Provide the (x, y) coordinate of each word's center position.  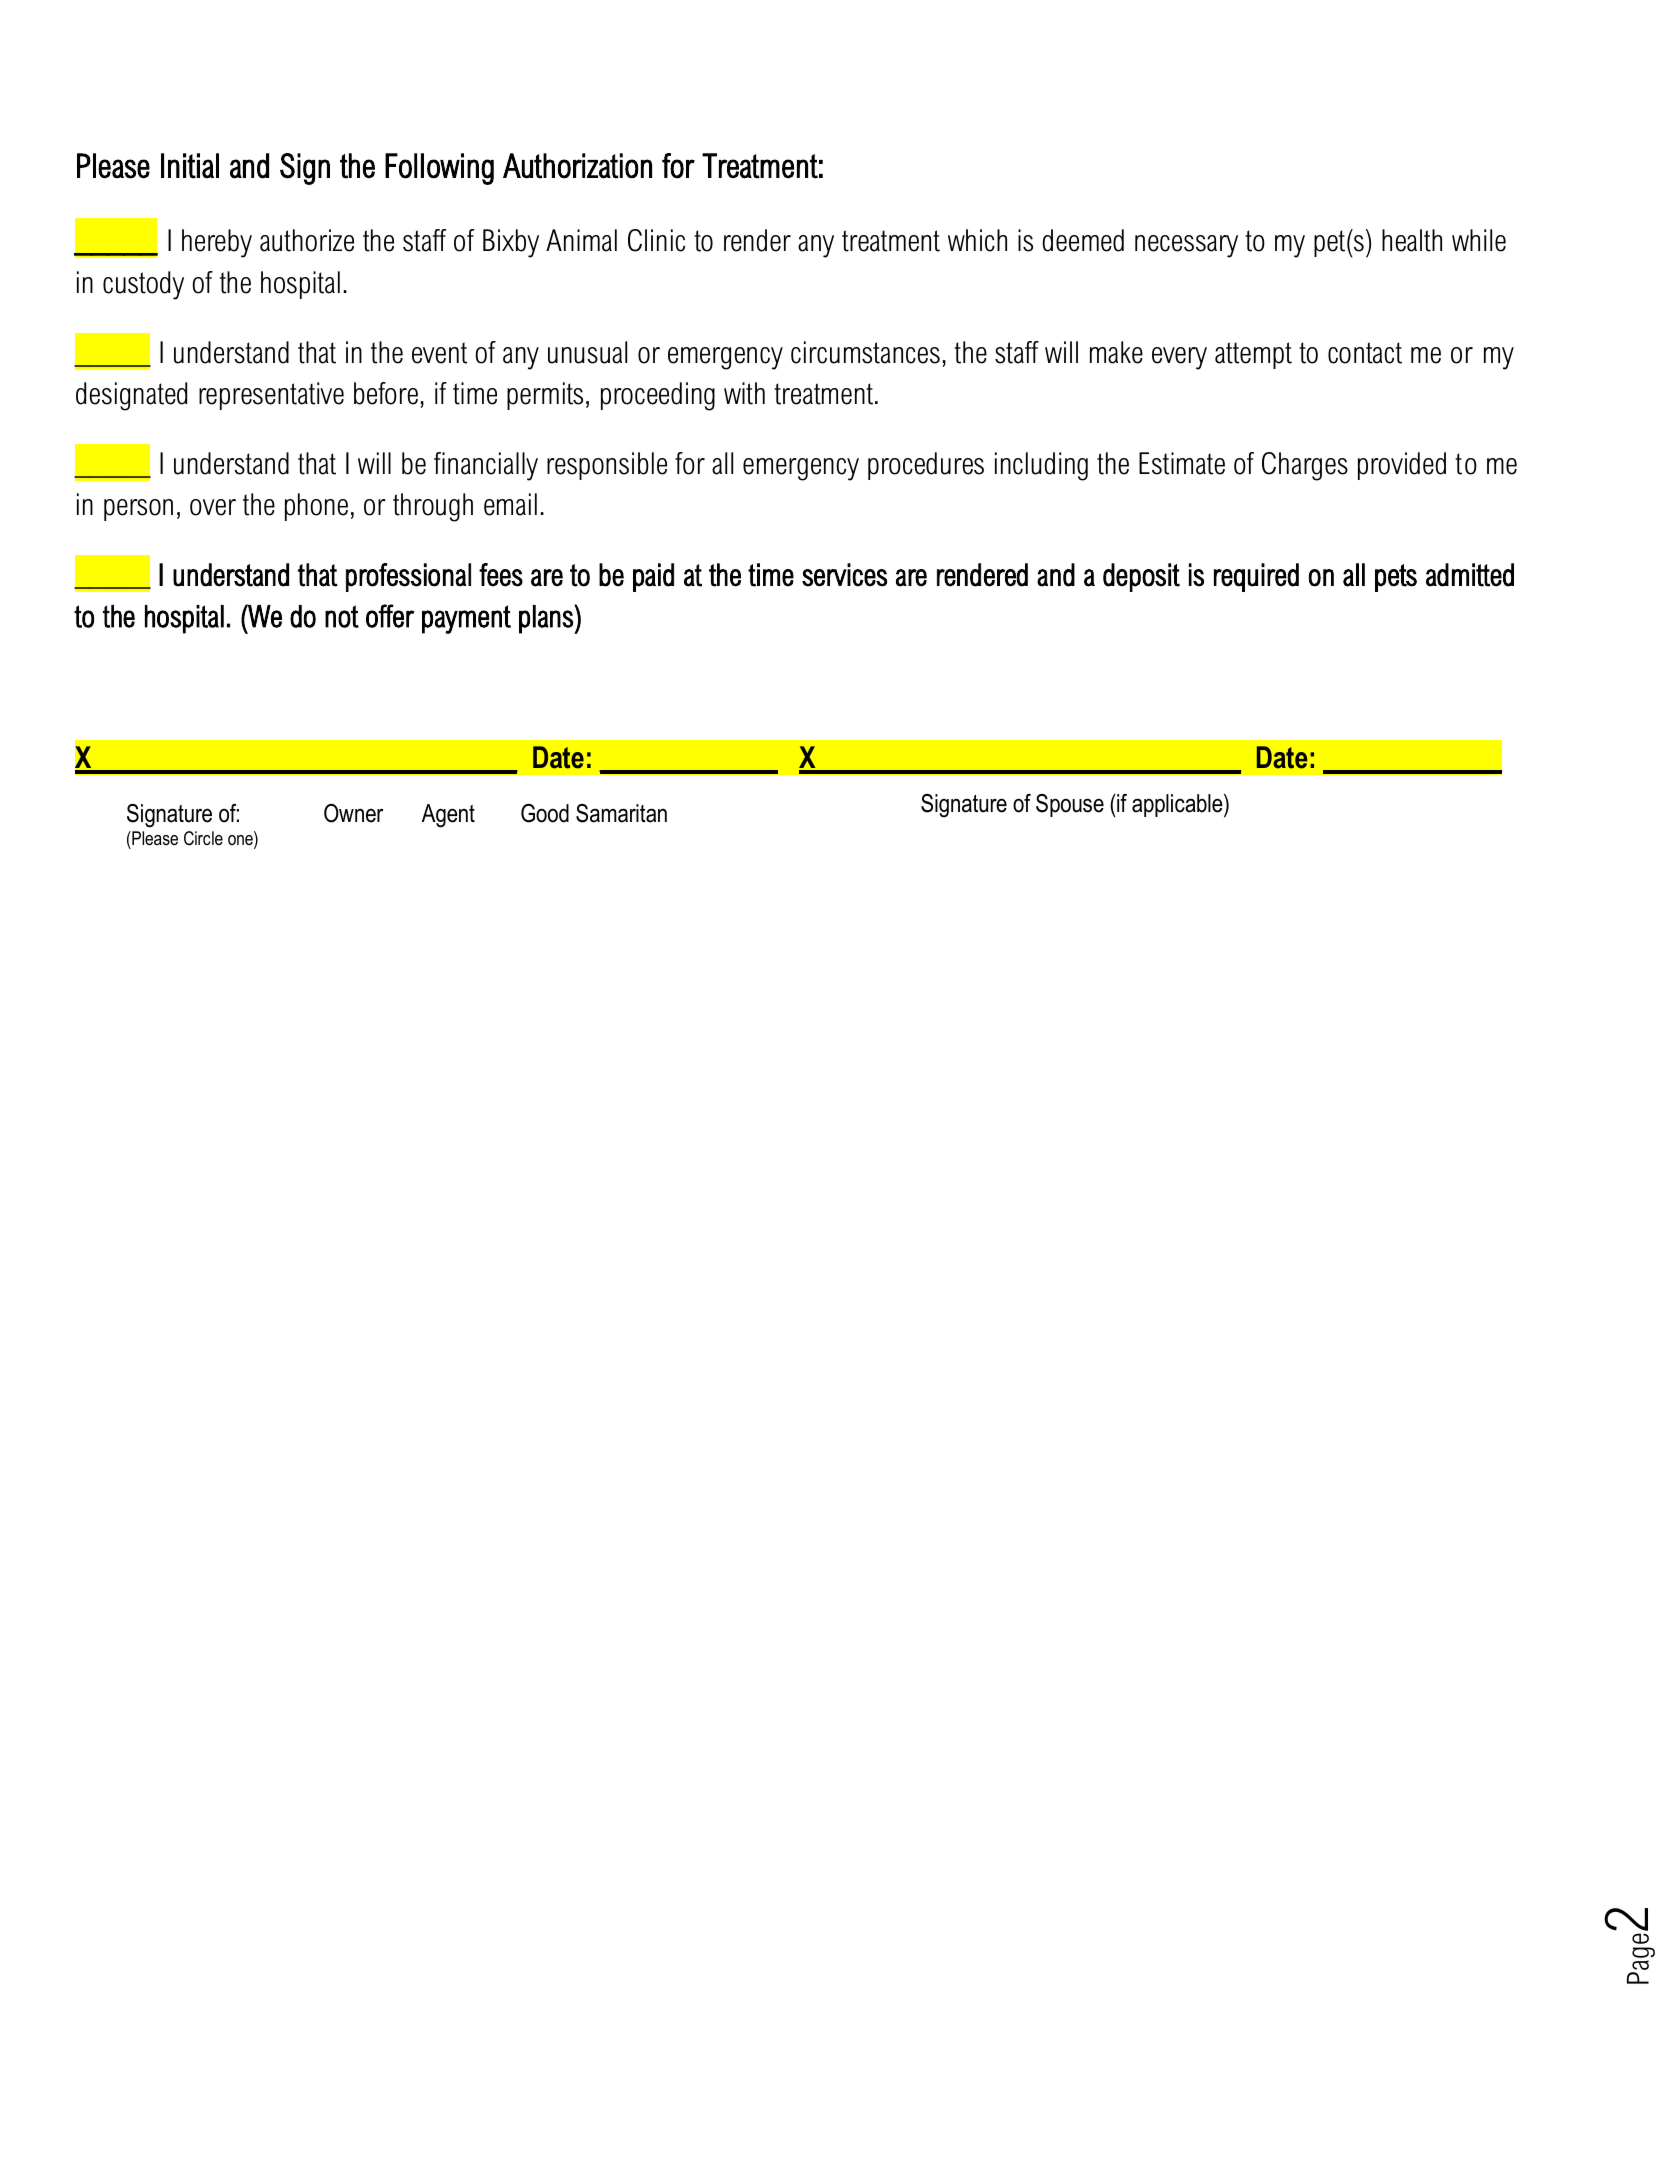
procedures (926, 466)
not (342, 616)
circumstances (865, 352)
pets (1396, 578)
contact (1365, 353)
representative (271, 396)
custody (143, 285)
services (844, 575)
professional (408, 577)
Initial (190, 166)
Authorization (577, 166)
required (1256, 577)
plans (547, 619)
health (1412, 240)
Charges (1305, 466)
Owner (353, 813)
